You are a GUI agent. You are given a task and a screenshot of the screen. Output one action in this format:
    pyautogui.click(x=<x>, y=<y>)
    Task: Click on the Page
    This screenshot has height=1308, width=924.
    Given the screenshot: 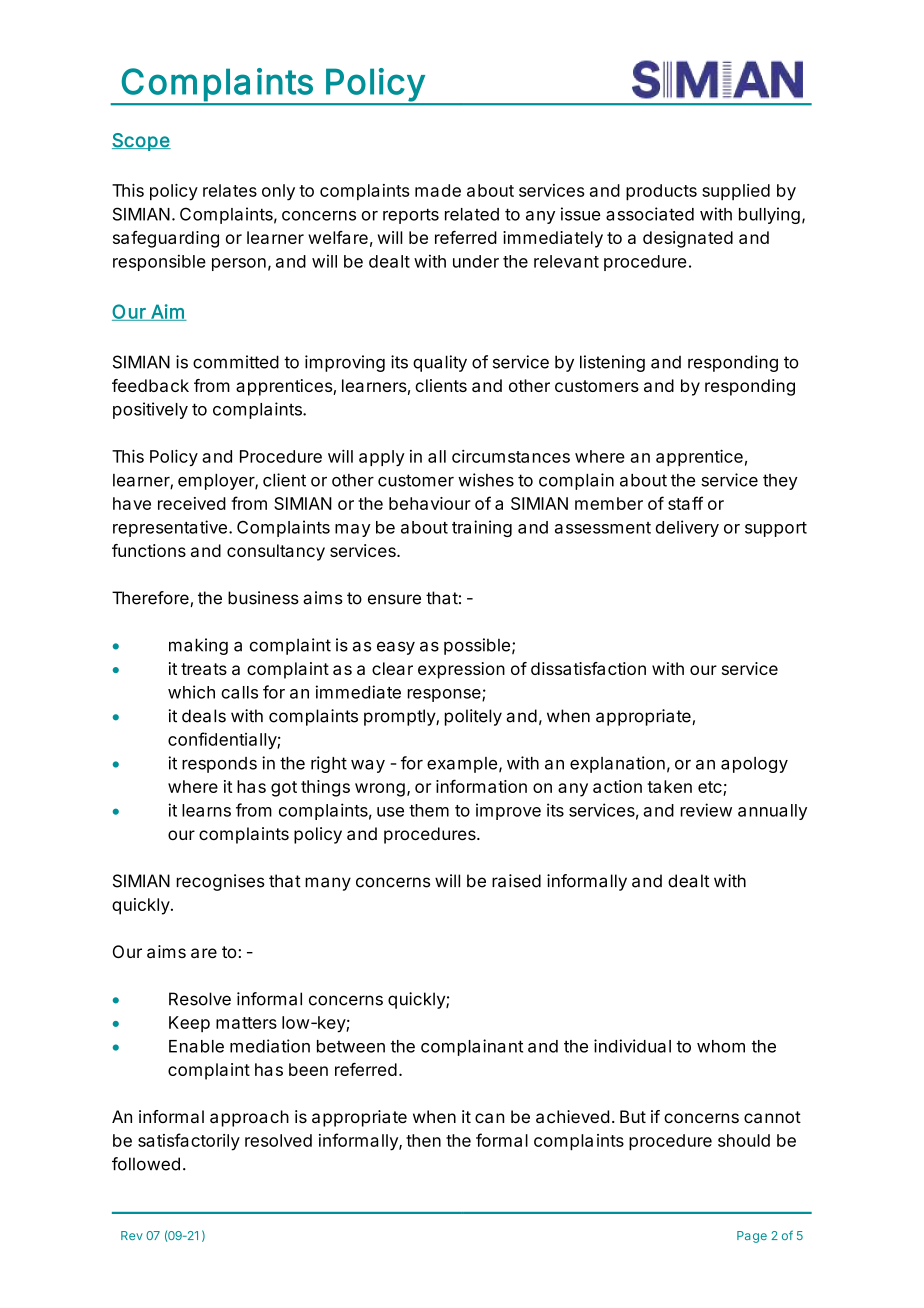 What is the action you would take?
    pyautogui.click(x=752, y=1237)
